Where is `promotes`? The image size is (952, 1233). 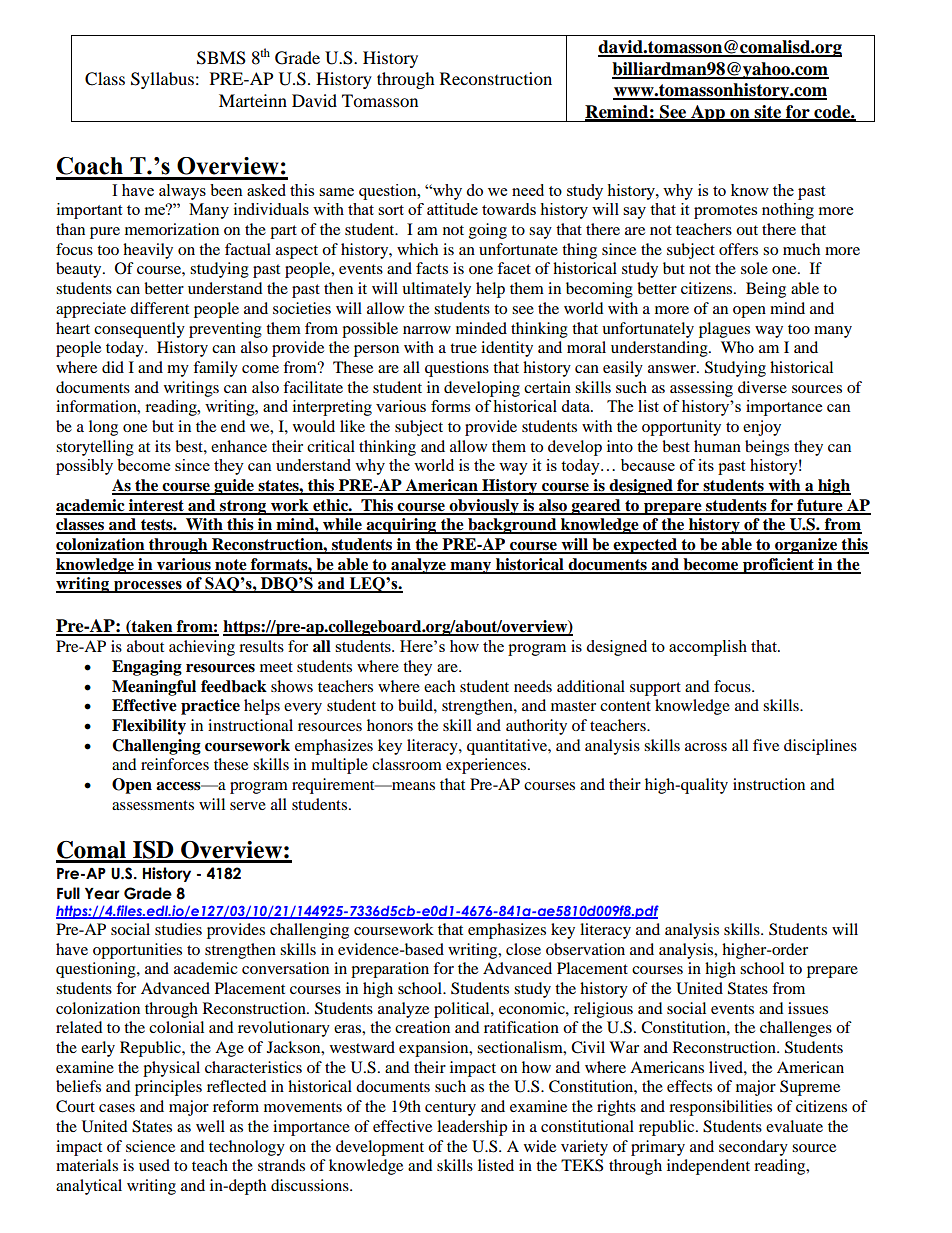
promotes is located at coordinates (725, 212).
